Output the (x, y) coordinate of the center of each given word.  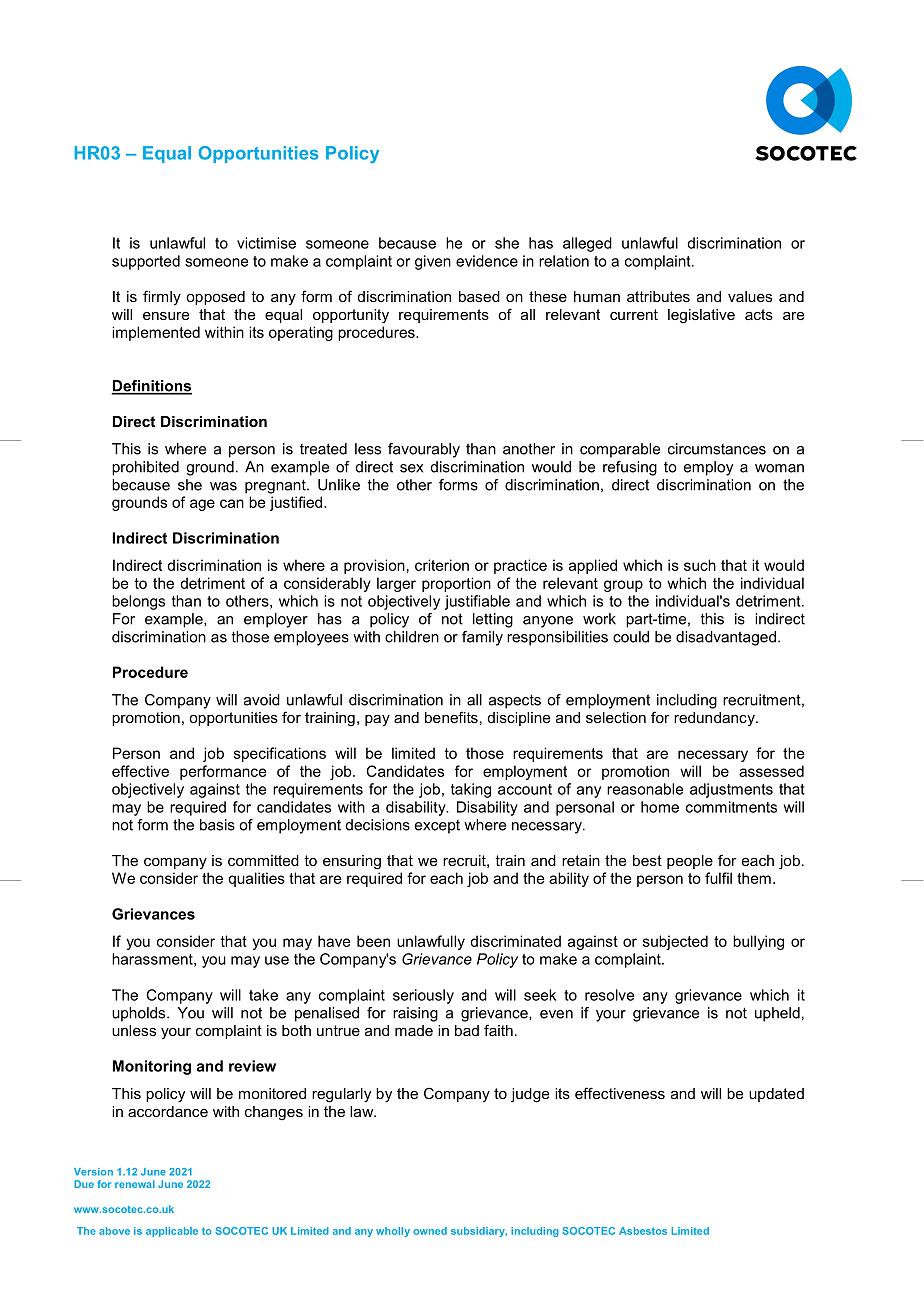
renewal (135, 1184)
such (700, 565)
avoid (262, 700)
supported (146, 262)
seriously (423, 996)
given (433, 262)
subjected (675, 942)
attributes (658, 296)
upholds (140, 1014)
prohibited (145, 468)
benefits (451, 717)
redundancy (715, 719)
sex (411, 468)
